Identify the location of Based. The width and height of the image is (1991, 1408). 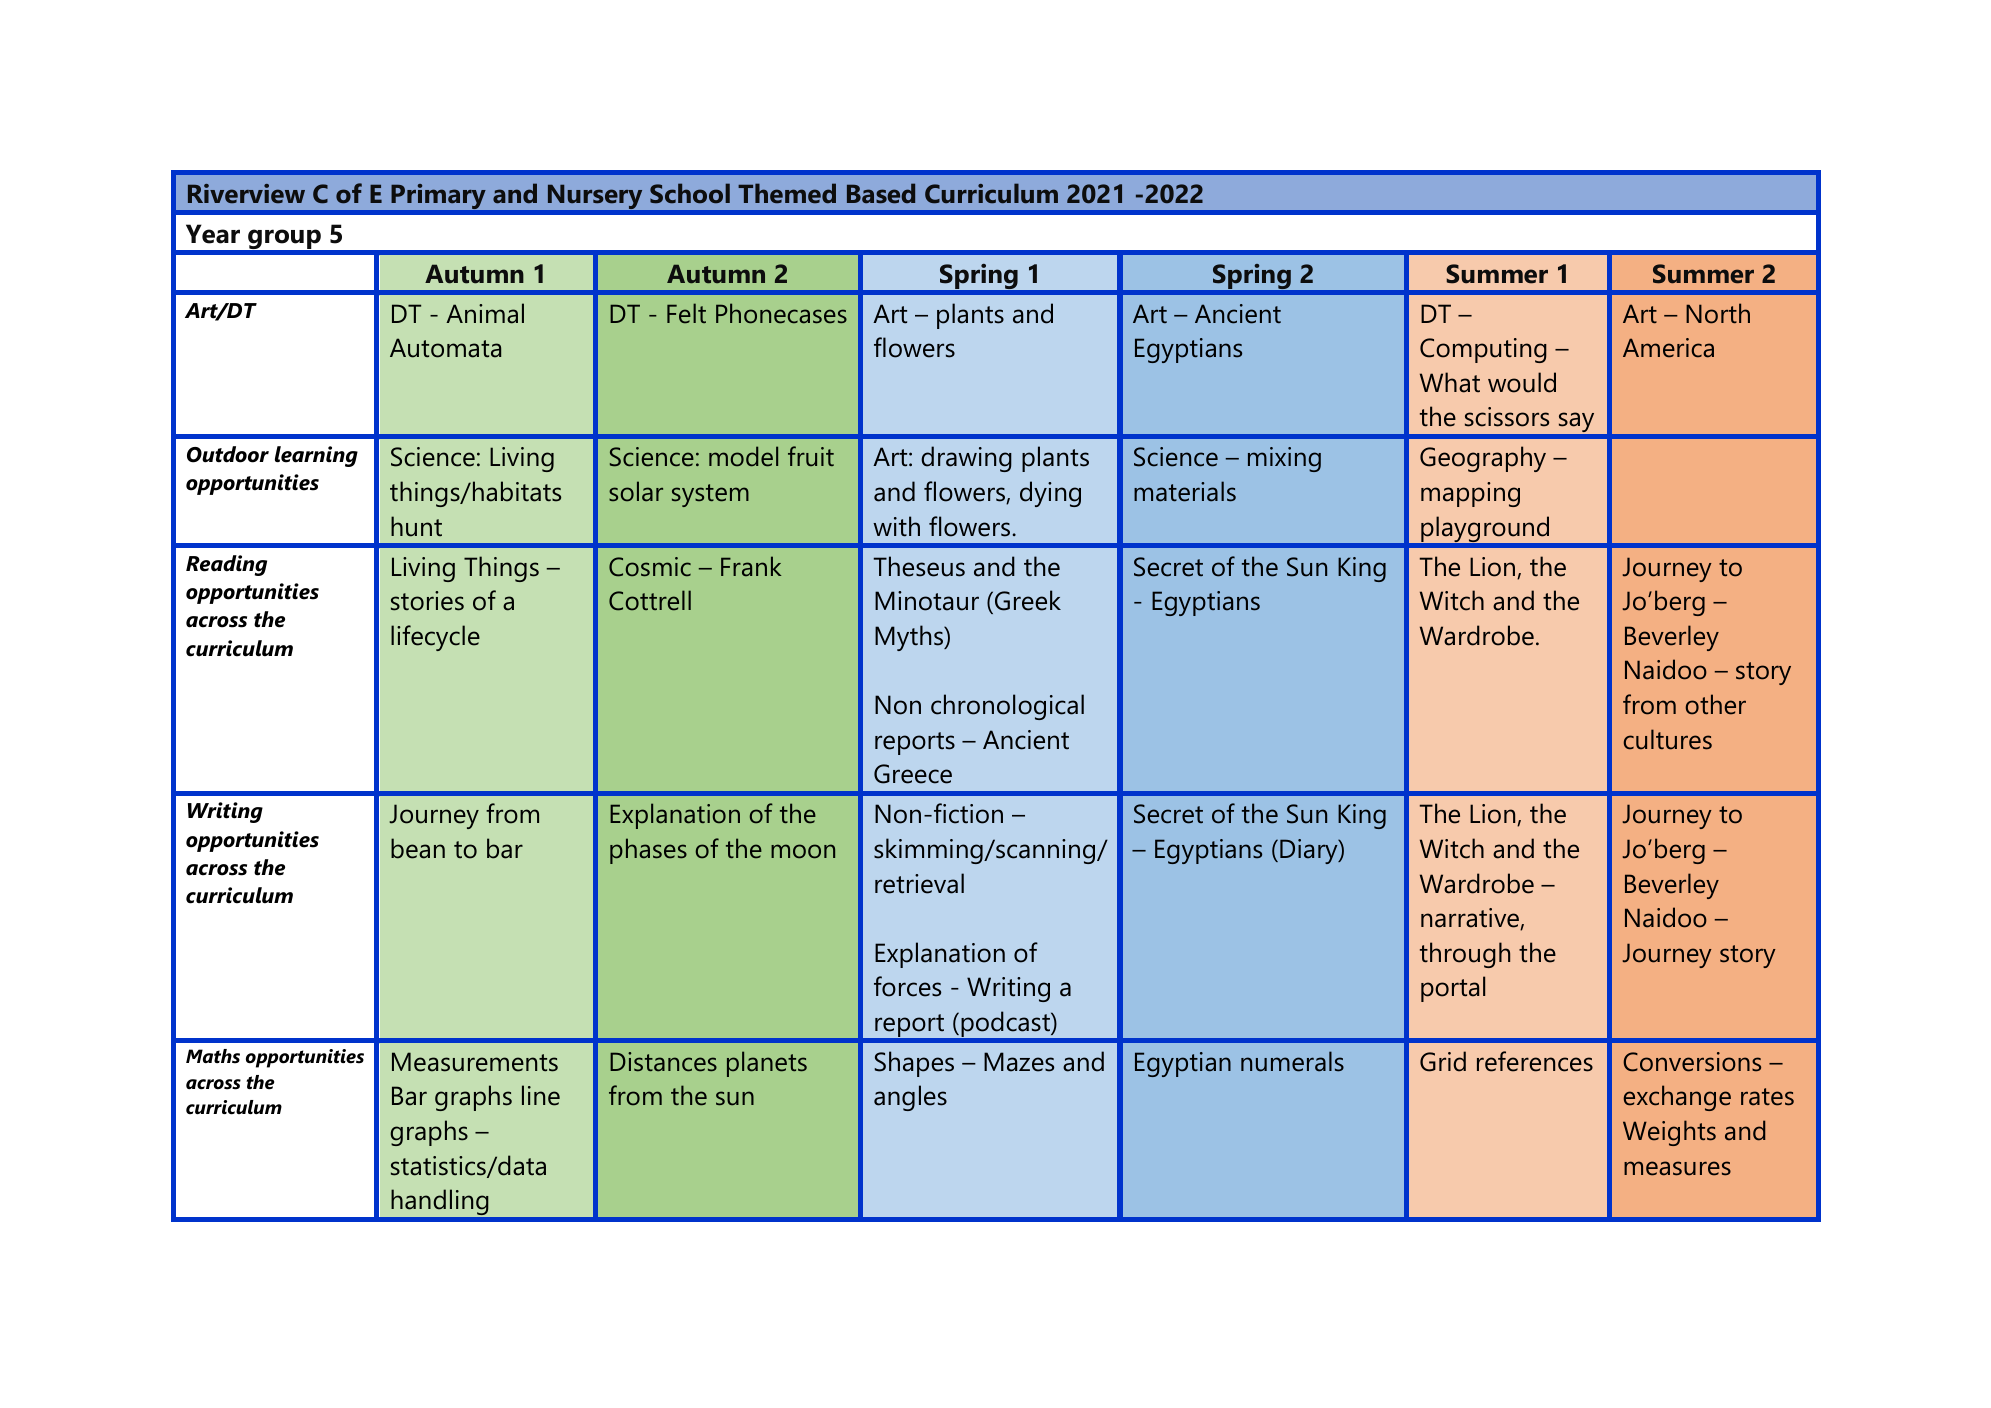
(881, 193).
